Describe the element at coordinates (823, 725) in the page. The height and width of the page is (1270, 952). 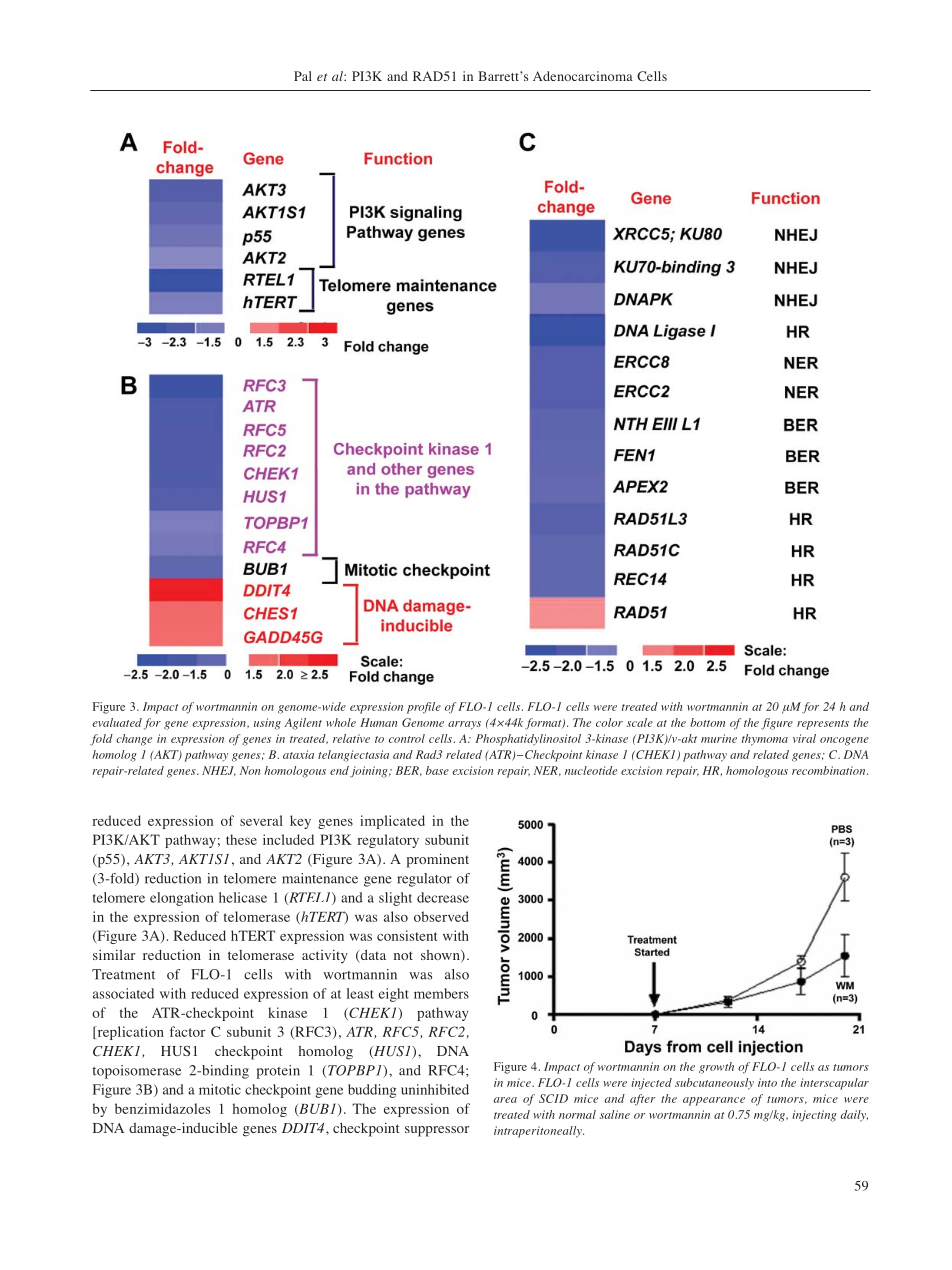
I see `represents` at that location.
